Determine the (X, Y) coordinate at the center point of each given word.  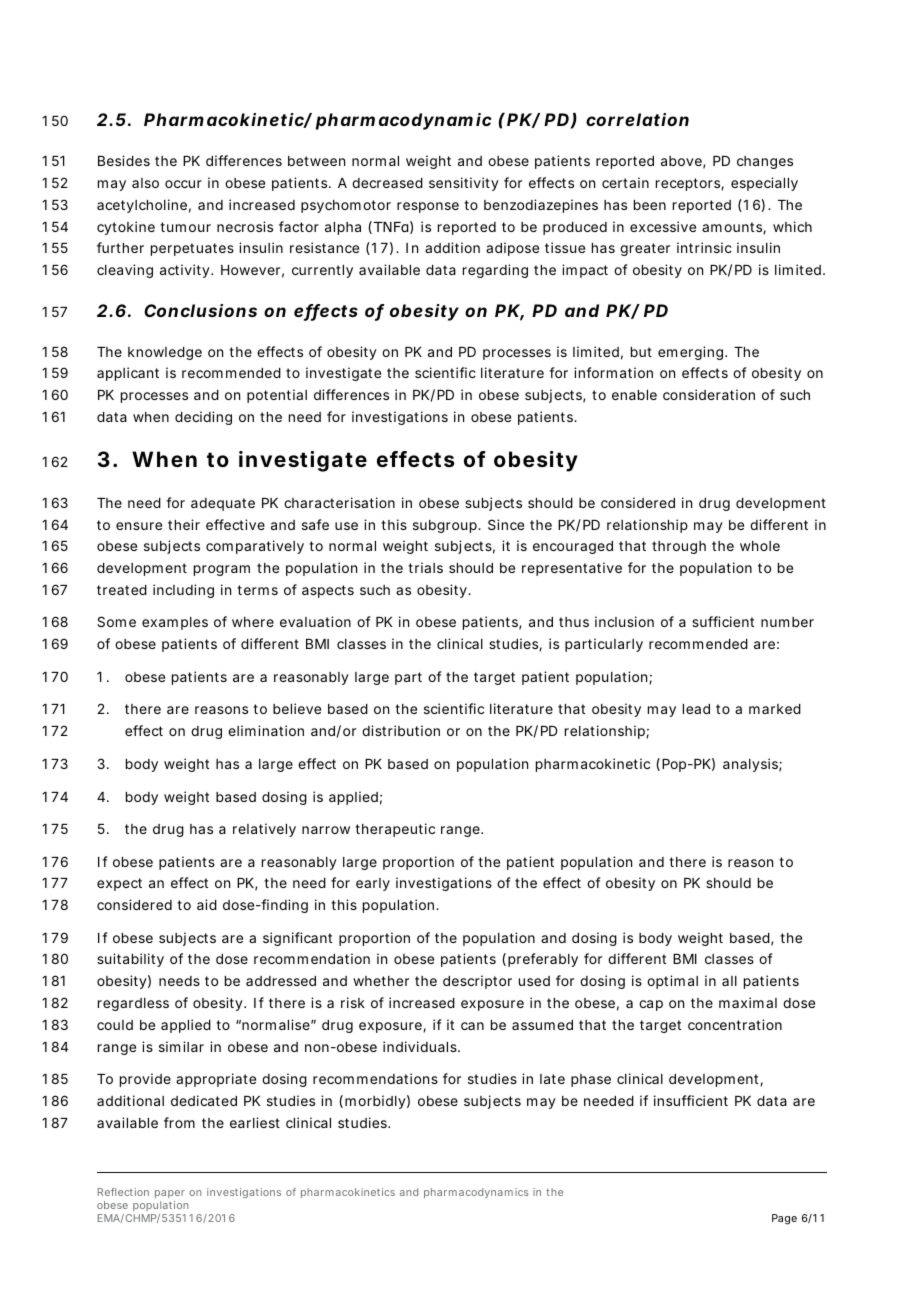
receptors (689, 184)
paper (170, 1194)
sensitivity (464, 184)
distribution (401, 730)
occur (183, 184)
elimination (266, 730)
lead (696, 709)
